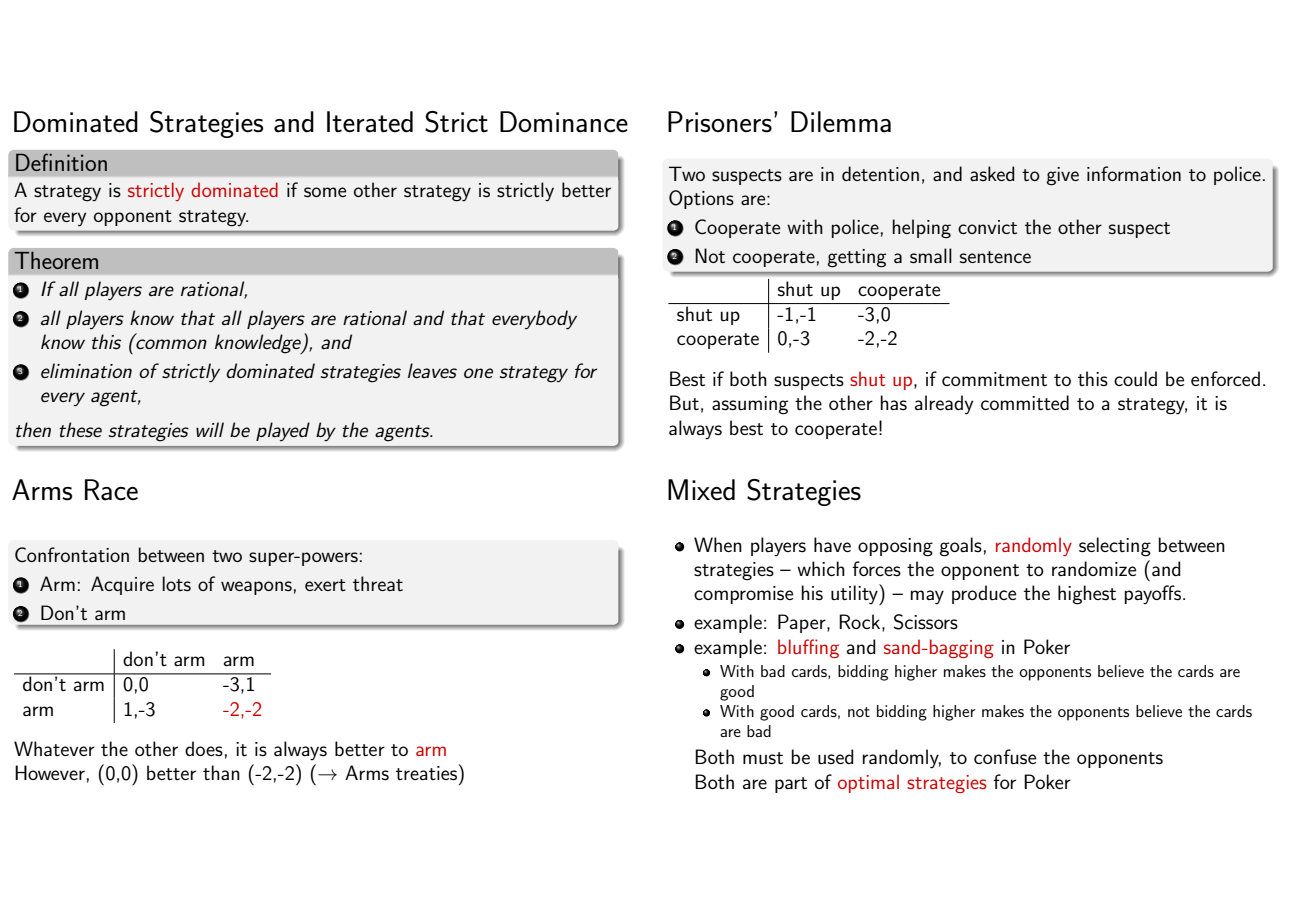  What do you see at coordinates (86, 371) in the image?
I see `elimination` at bounding box center [86, 371].
